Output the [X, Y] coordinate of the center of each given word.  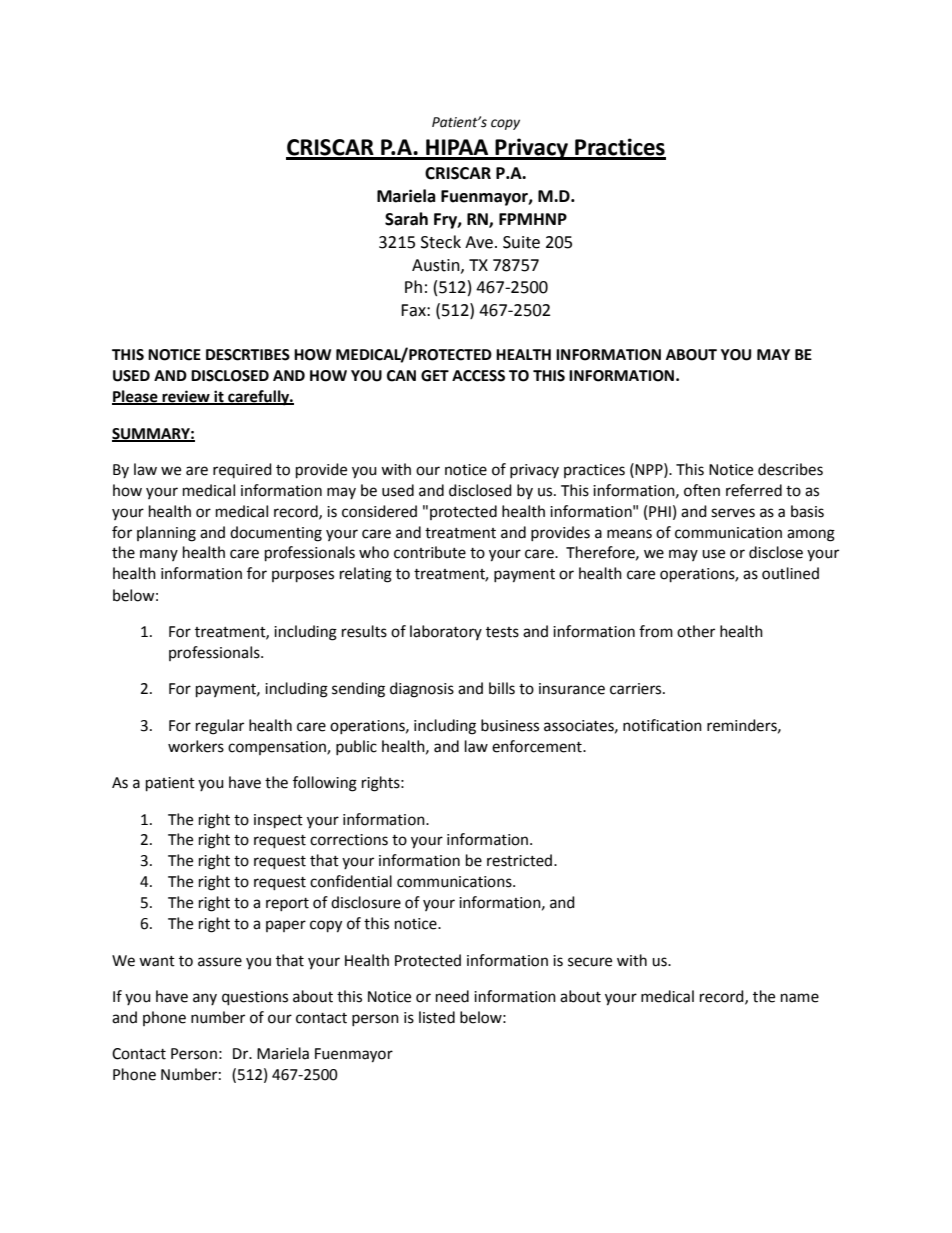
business [510, 725]
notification [662, 725]
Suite [521, 242]
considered [379, 511]
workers [196, 746]
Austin [437, 266]
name [800, 998]
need [452, 996]
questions [255, 998]
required [242, 470]
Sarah [406, 219]
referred [754, 490]
